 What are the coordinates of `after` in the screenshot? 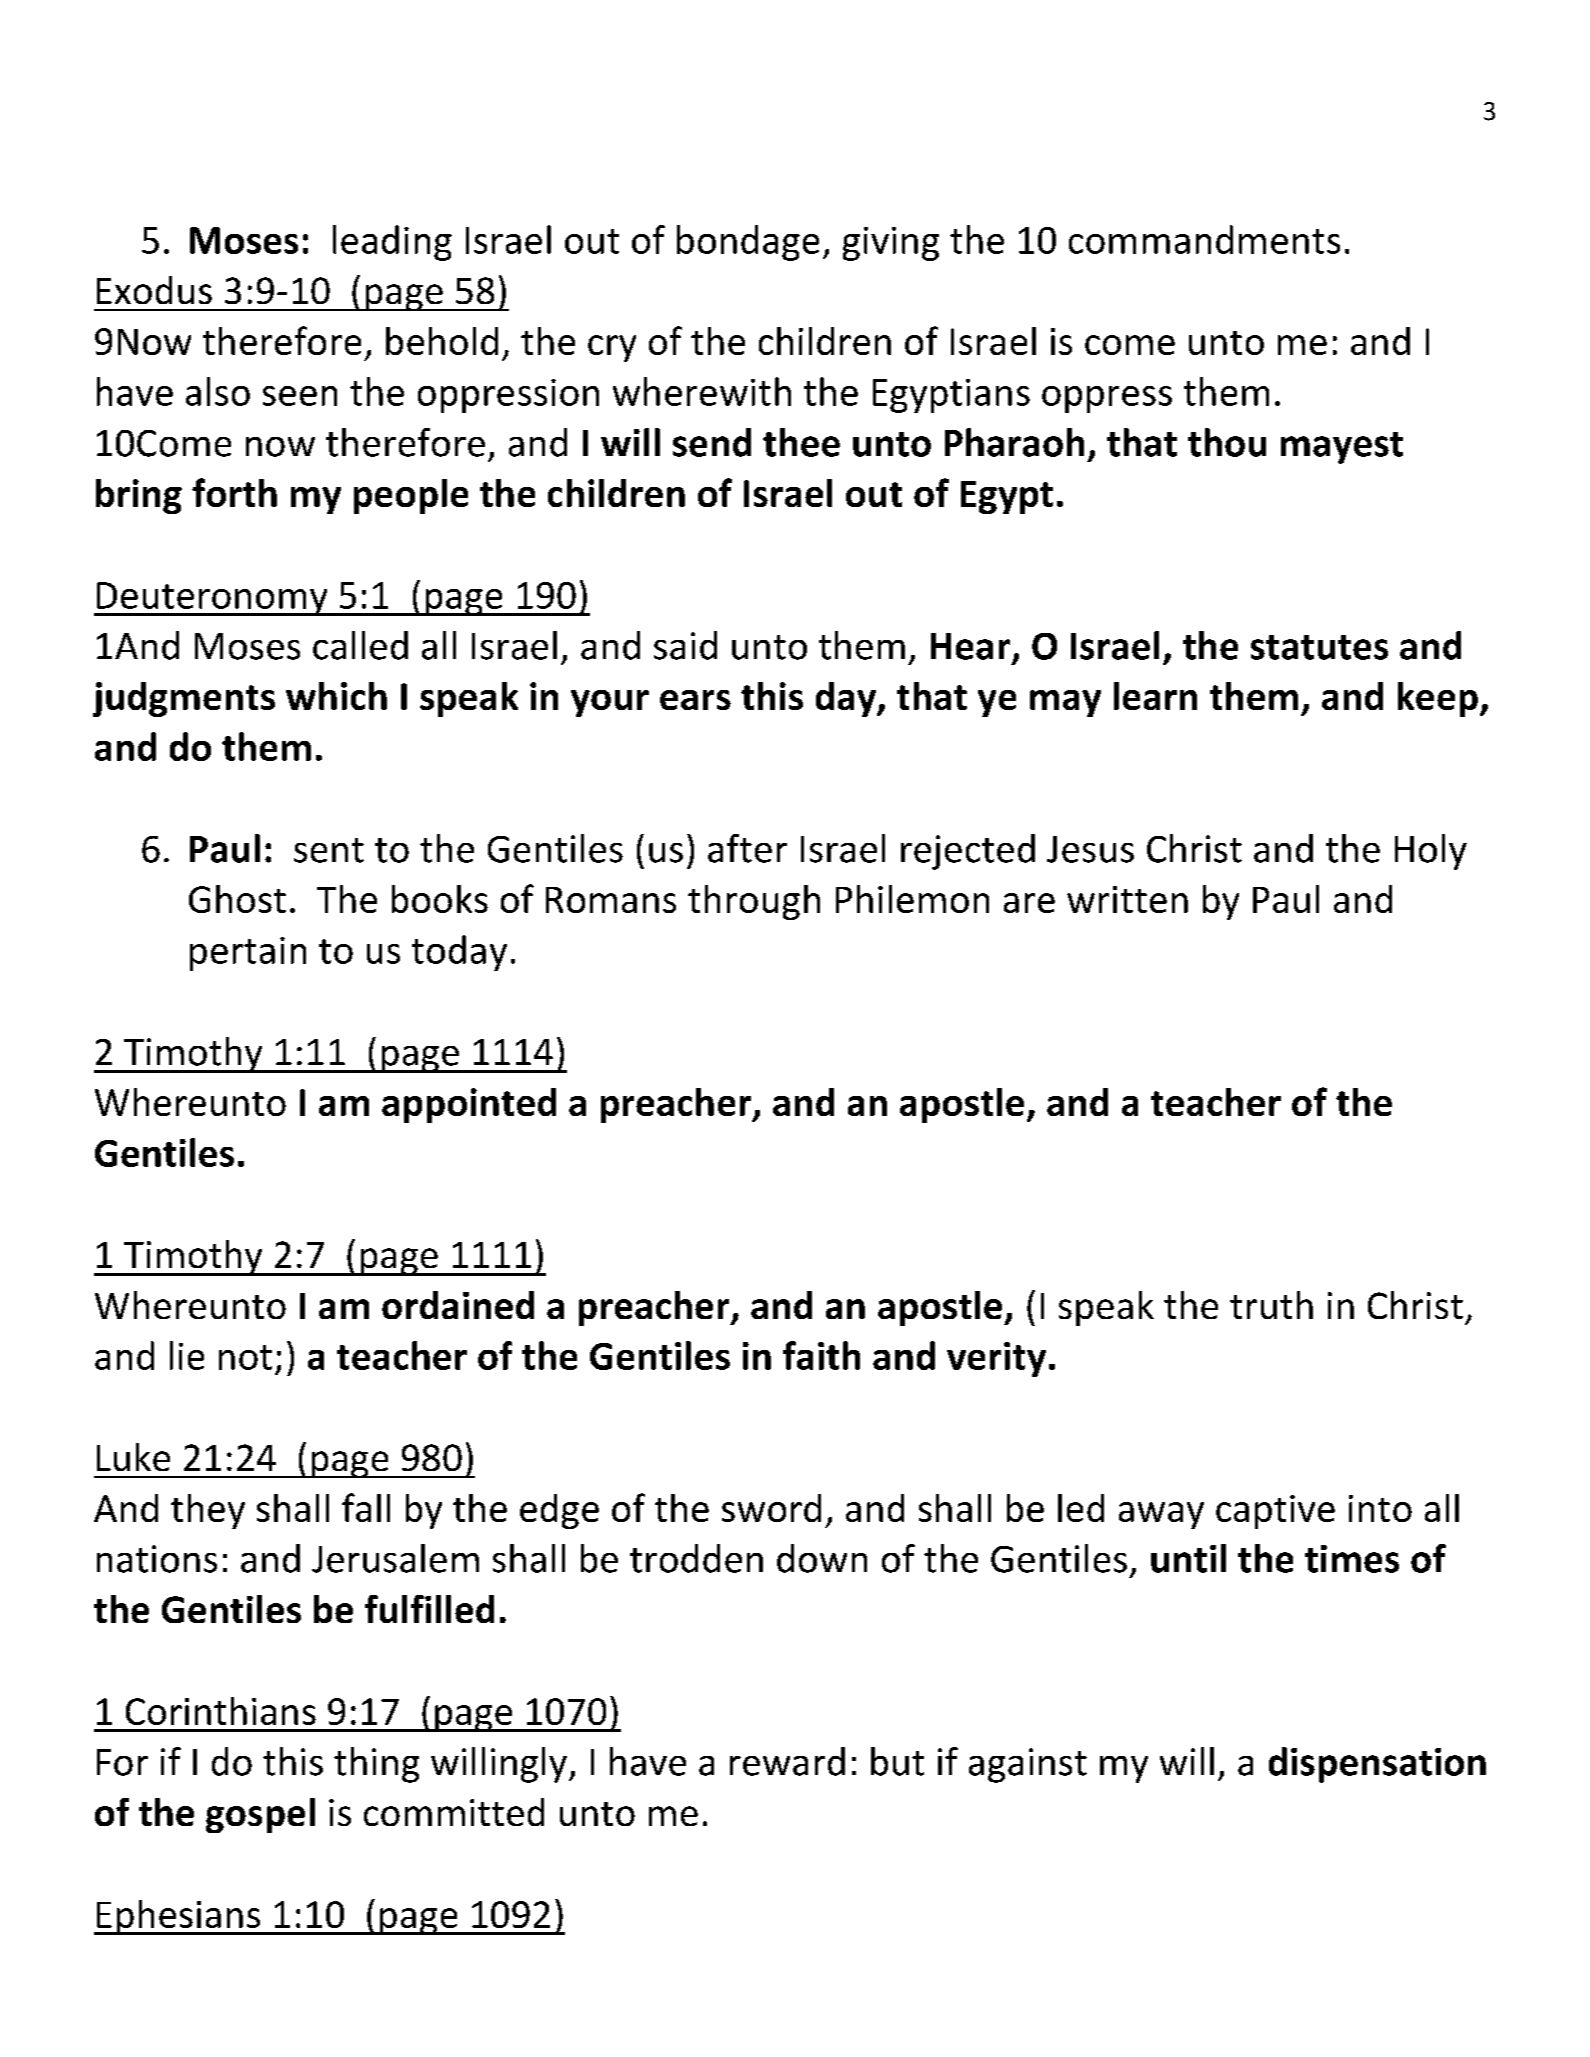 It's located at (747, 848).
